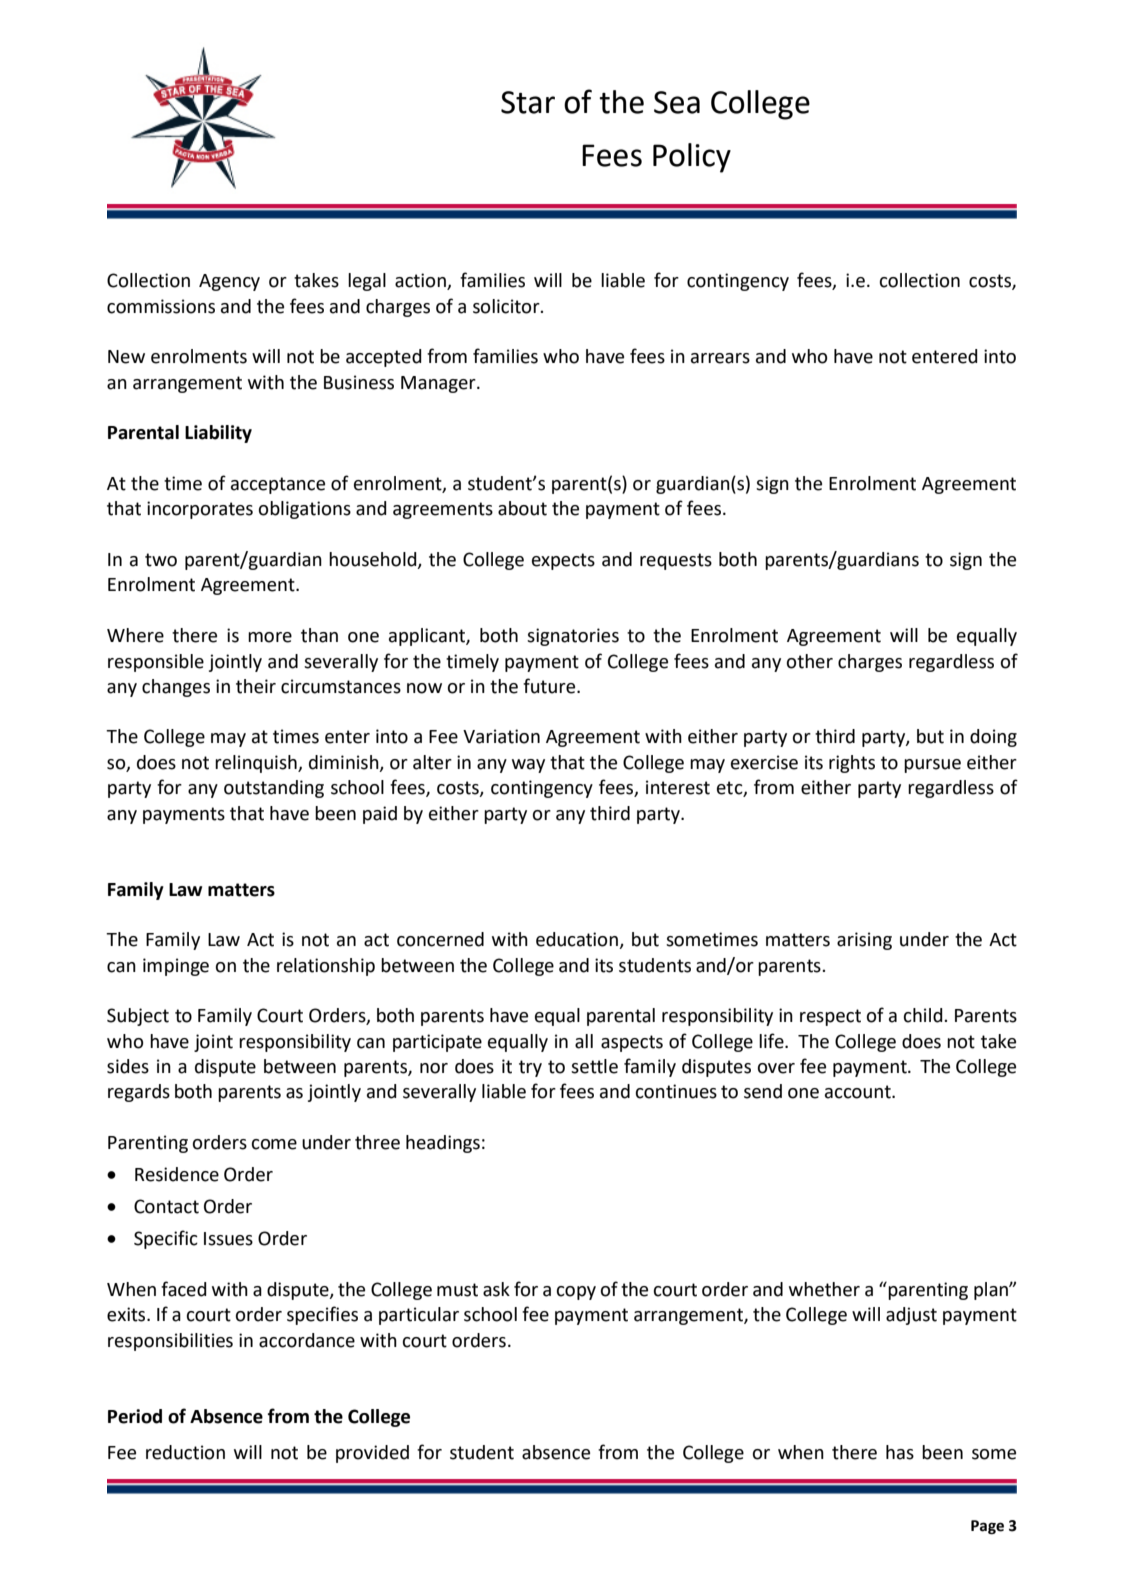 This image has height=1589, width=1124. I want to click on Policy, so click(692, 158).
